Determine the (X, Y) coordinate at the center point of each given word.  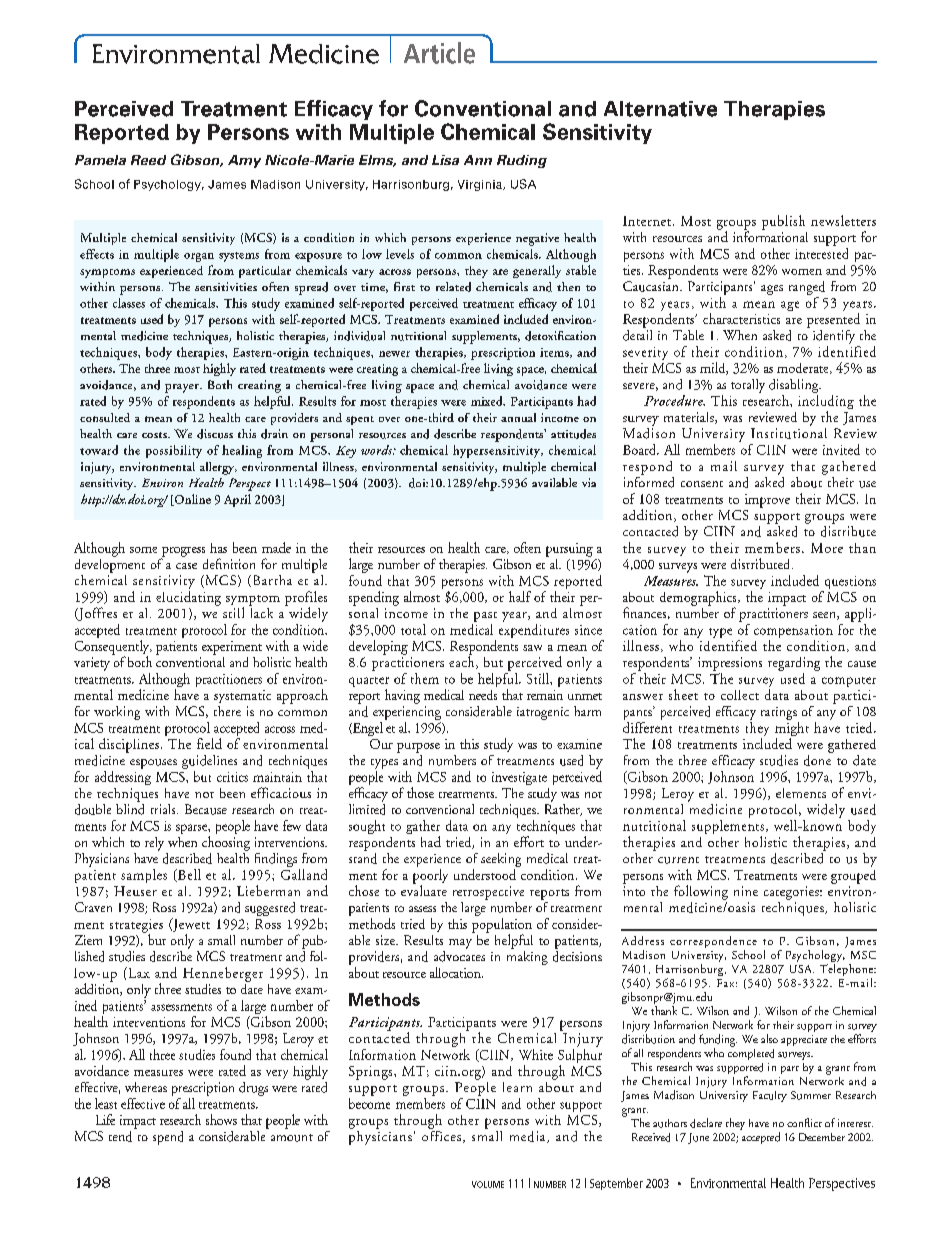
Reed (148, 160)
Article (439, 53)
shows (221, 1119)
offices (441, 1134)
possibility (174, 451)
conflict (804, 1122)
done (818, 759)
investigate (519, 778)
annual (518, 417)
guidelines (209, 763)
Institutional (789, 432)
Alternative (660, 109)
